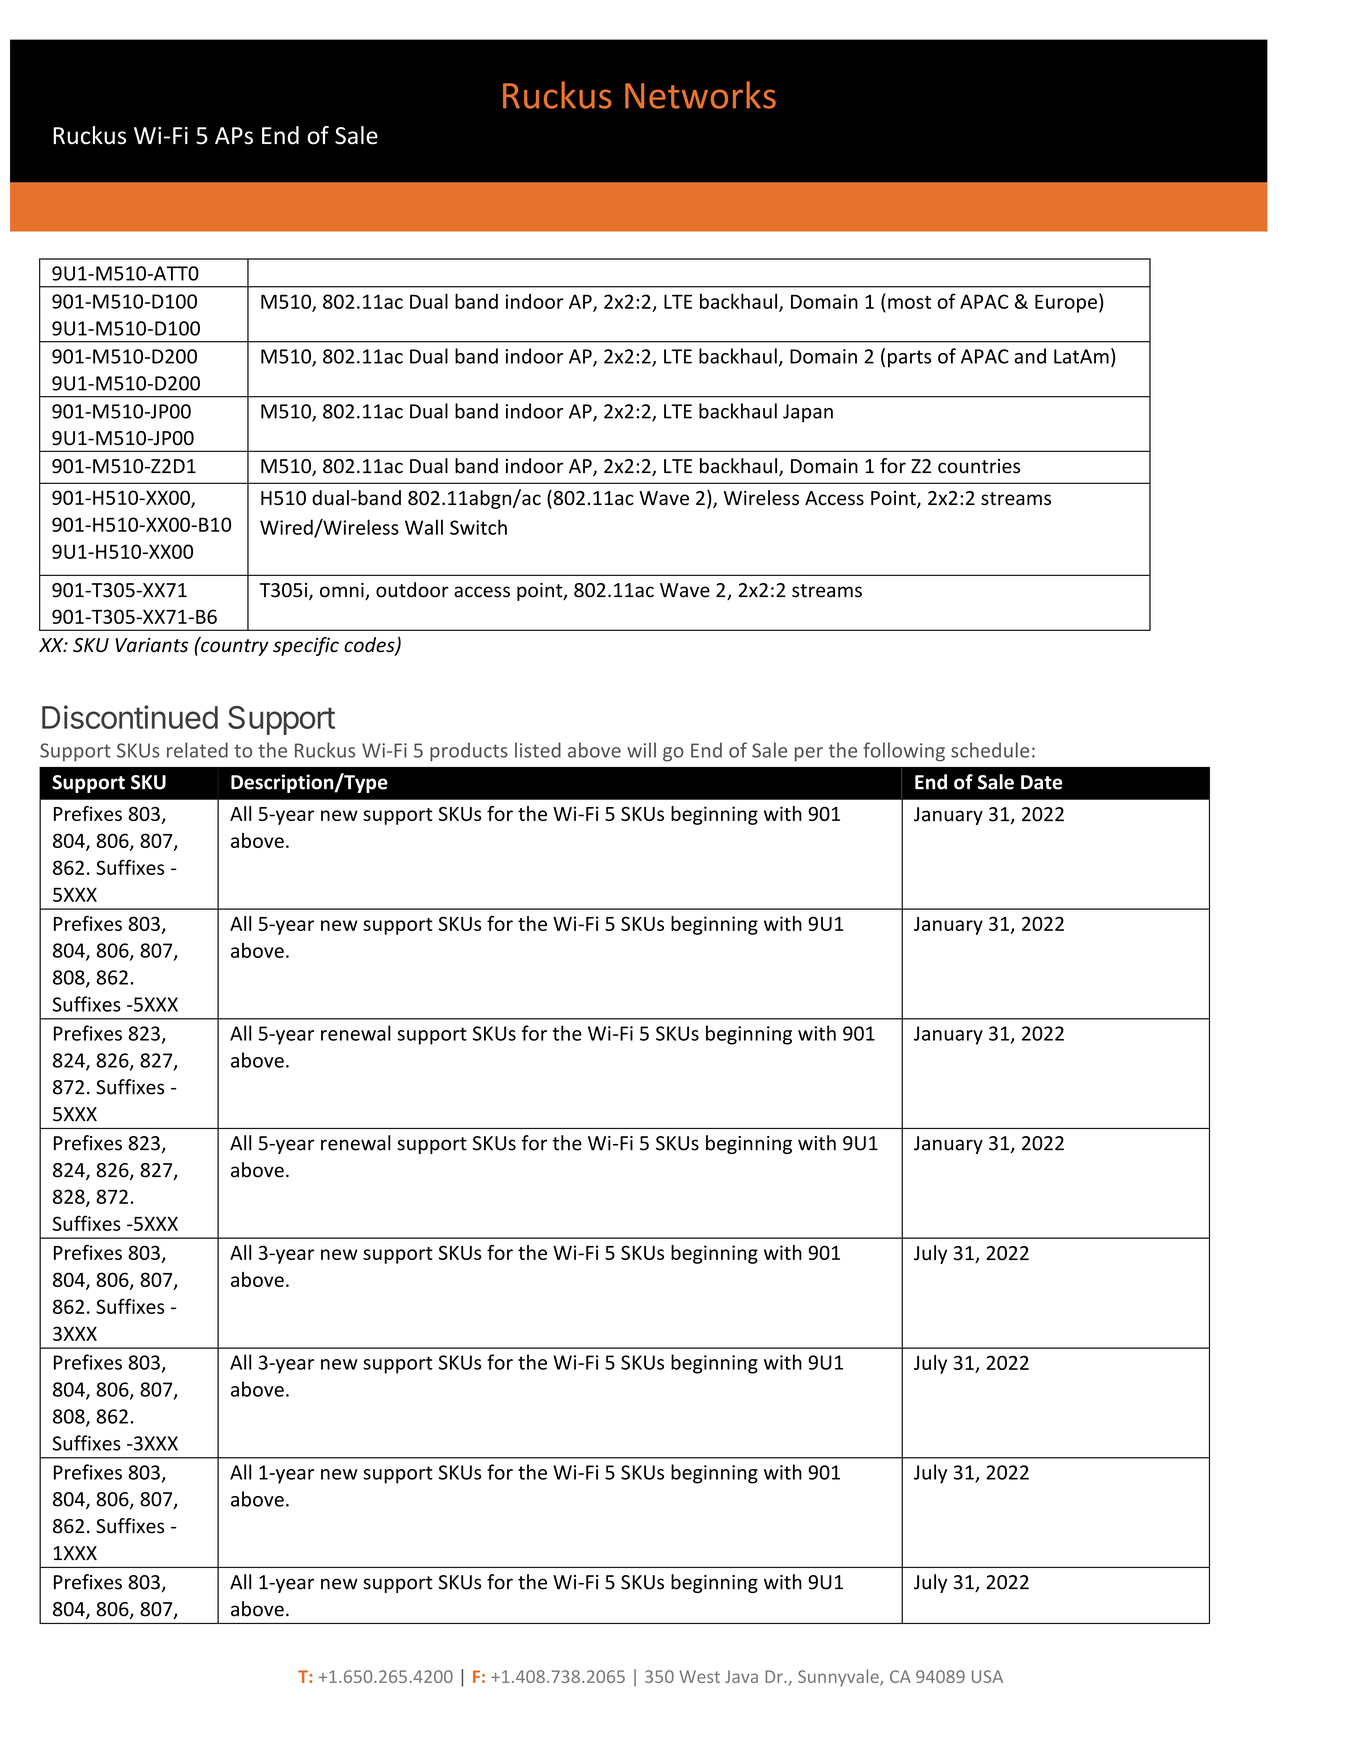  What do you see at coordinates (700, 1676) in the image?
I see `West` at bounding box center [700, 1676].
